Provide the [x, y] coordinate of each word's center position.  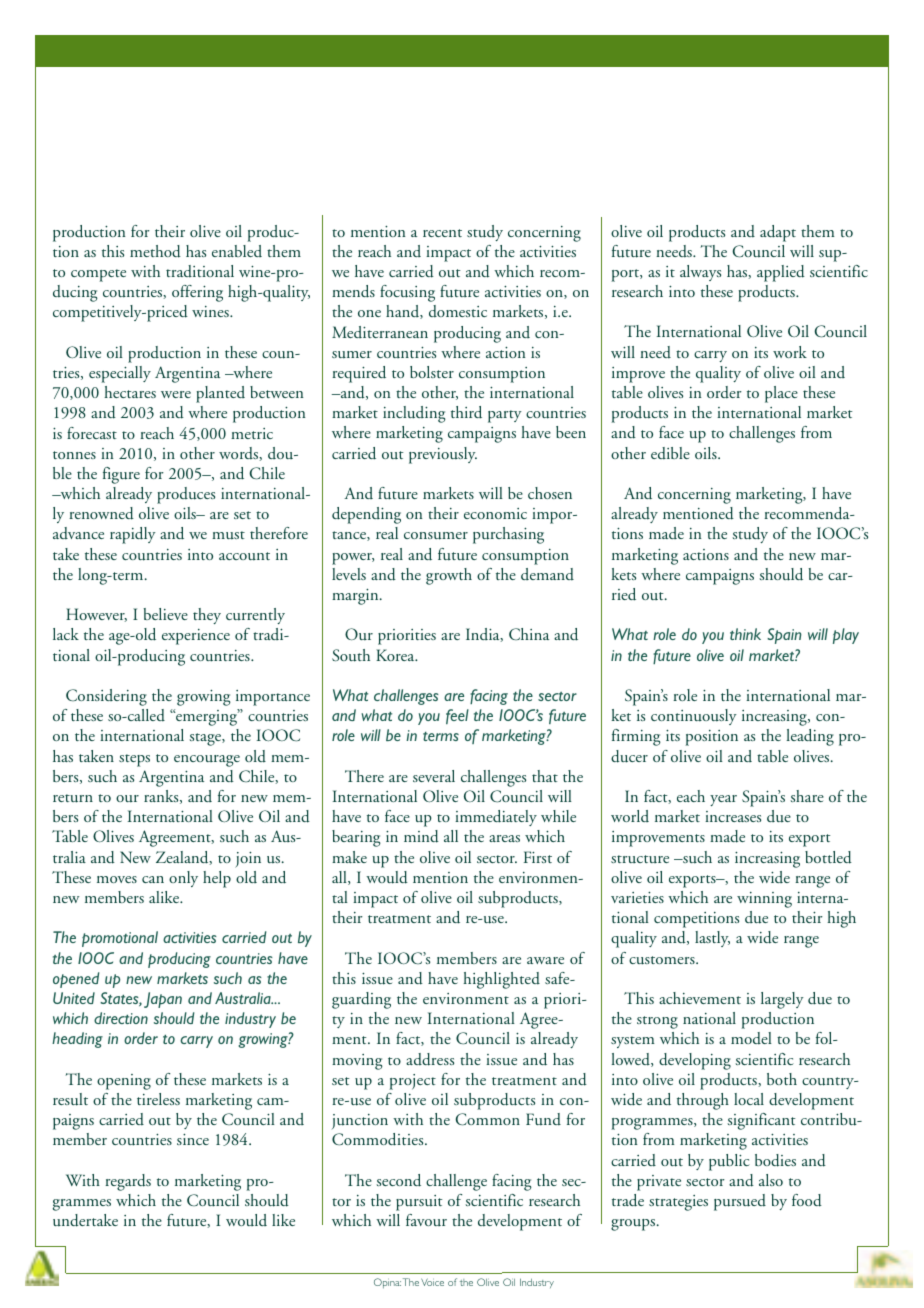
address [430, 1059]
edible [670, 453]
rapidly [133, 535]
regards [128, 1182]
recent [442, 233]
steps [134, 760]
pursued [740, 1202]
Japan [163, 1000]
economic [495, 513]
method [155, 251]
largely [782, 1000]
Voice [432, 1282]
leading [810, 737]
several [434, 776]
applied [781, 273]
